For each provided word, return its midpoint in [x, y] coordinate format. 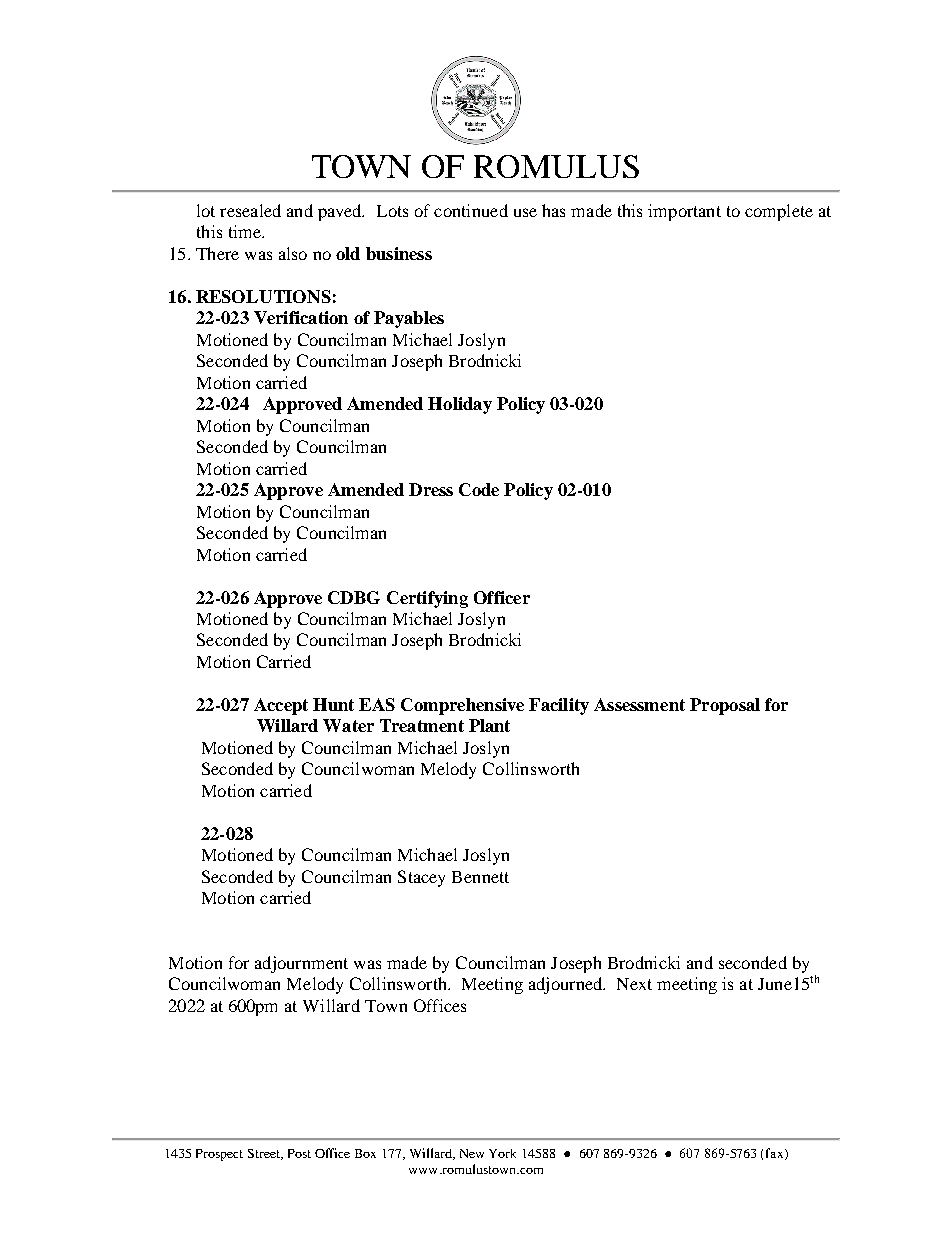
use [525, 212]
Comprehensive [462, 706]
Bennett [480, 877]
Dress [431, 489]
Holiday [460, 405]
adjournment [301, 964]
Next [634, 984]
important [684, 212]
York [502, 1153]
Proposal [725, 706]
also [293, 253]
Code [479, 489]
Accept [281, 706]
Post [299, 1153]
